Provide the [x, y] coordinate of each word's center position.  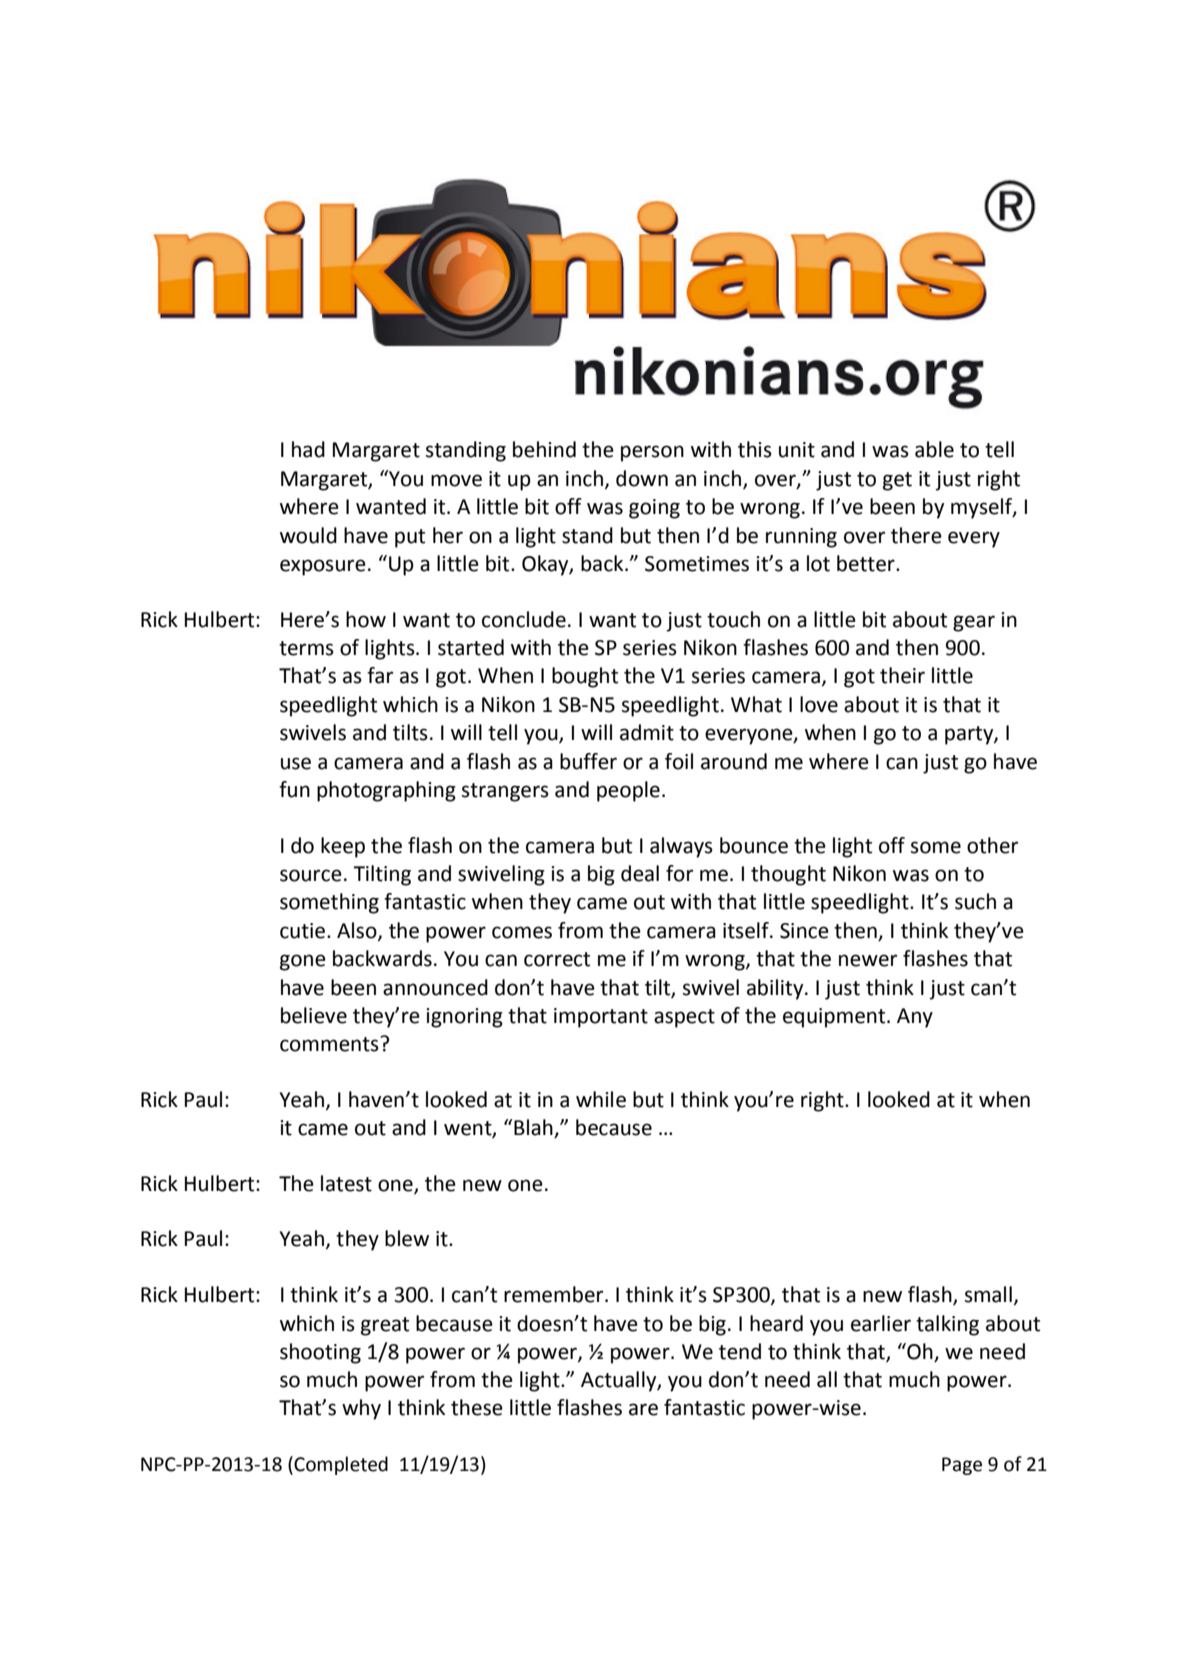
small [988, 1294]
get [897, 481]
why [361, 1409]
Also [358, 931]
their [902, 675]
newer [868, 960]
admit [647, 732]
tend [740, 1351]
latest [346, 1183]
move [456, 480]
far [380, 675]
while [601, 1099]
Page [962, 1466]
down [642, 478]
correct [557, 959]
